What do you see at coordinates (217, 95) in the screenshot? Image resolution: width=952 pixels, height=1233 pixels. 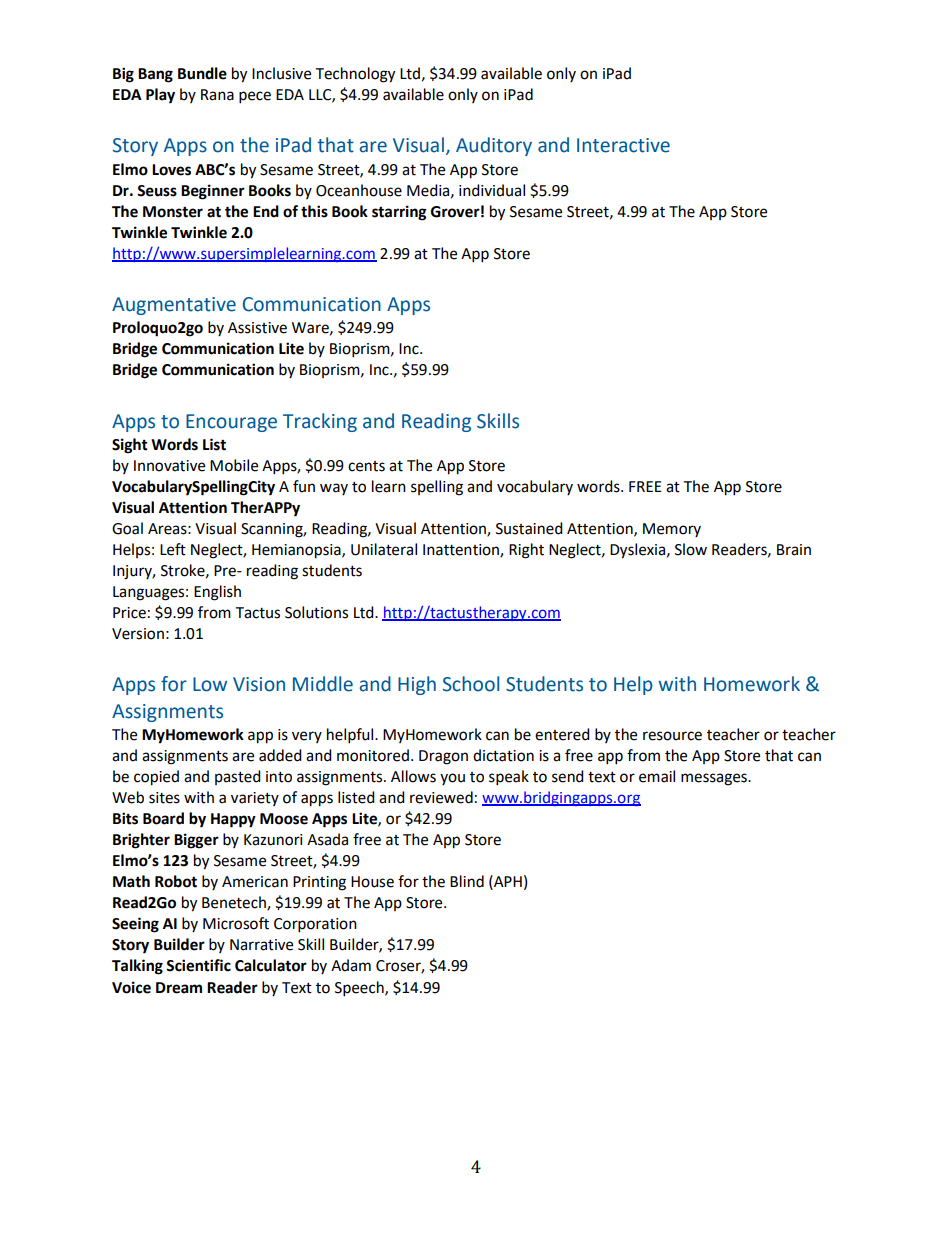 I see `Rana` at bounding box center [217, 95].
